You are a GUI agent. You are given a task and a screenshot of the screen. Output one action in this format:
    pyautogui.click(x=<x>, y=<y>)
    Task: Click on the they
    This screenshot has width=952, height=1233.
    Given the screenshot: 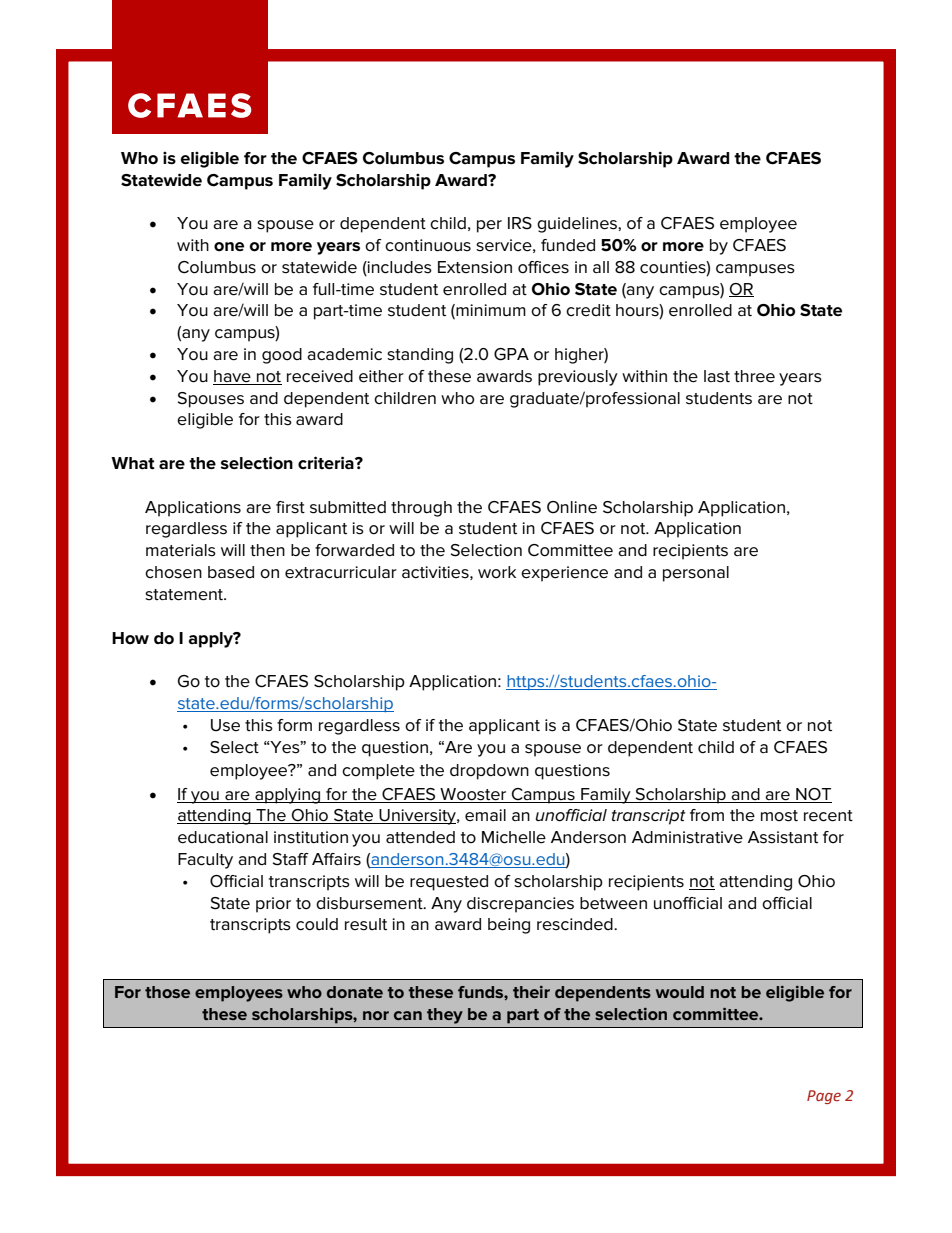 What is the action you would take?
    pyautogui.click(x=445, y=1016)
